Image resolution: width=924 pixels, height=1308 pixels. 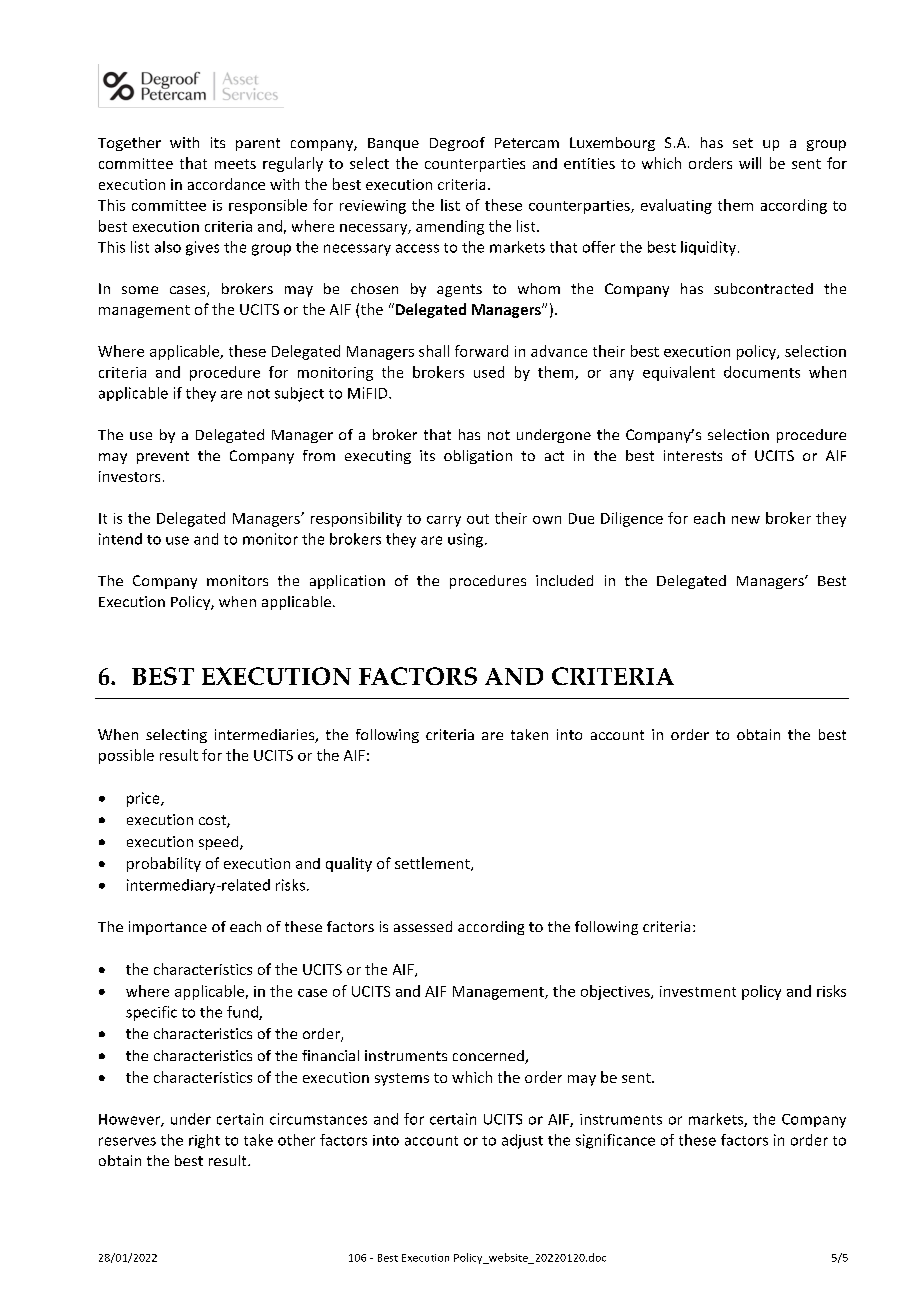 What do you see at coordinates (204, 1141) in the document?
I see `right` at bounding box center [204, 1141].
